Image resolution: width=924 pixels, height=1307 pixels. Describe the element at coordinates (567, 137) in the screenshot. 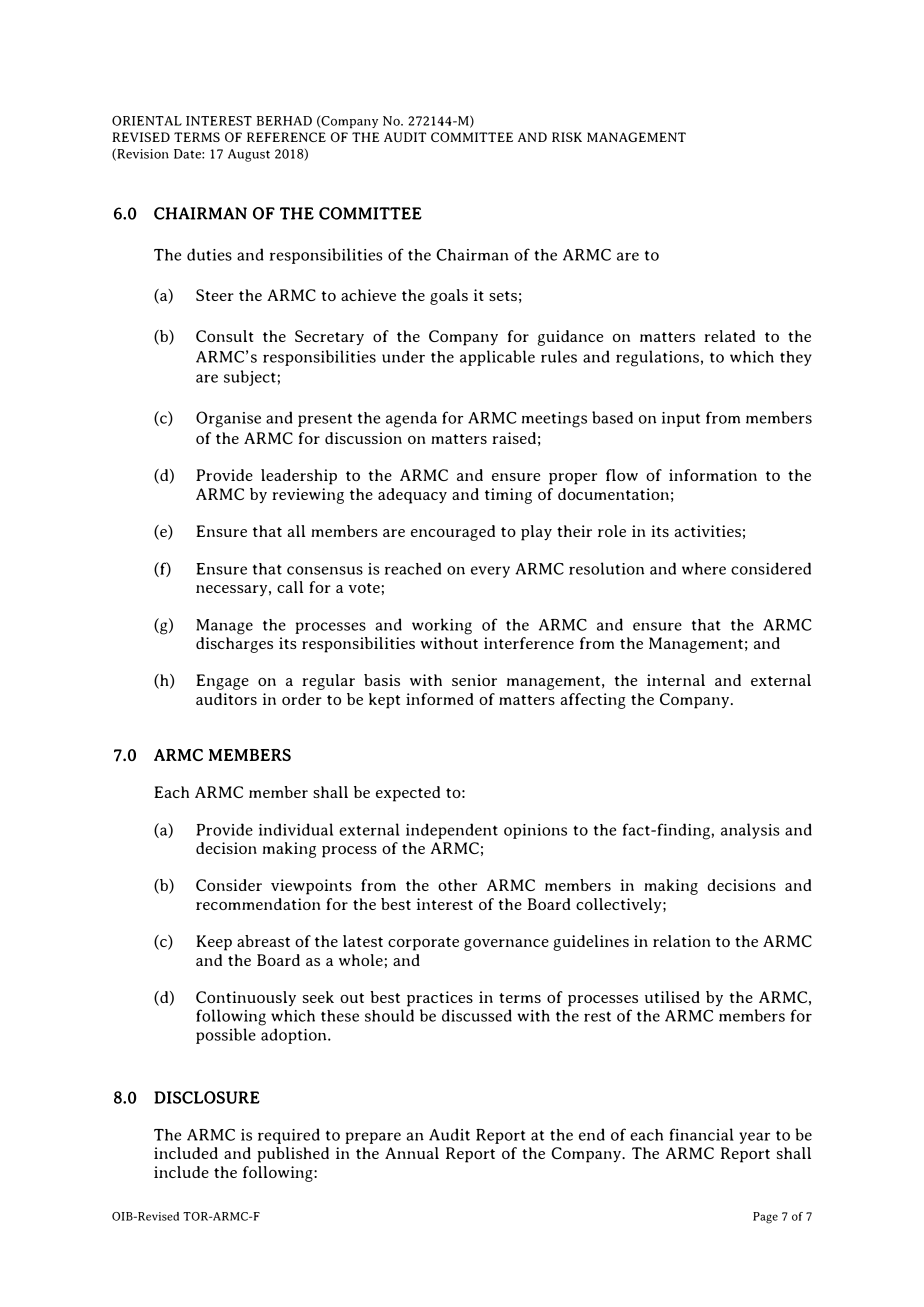

I see `RISK` at that location.
